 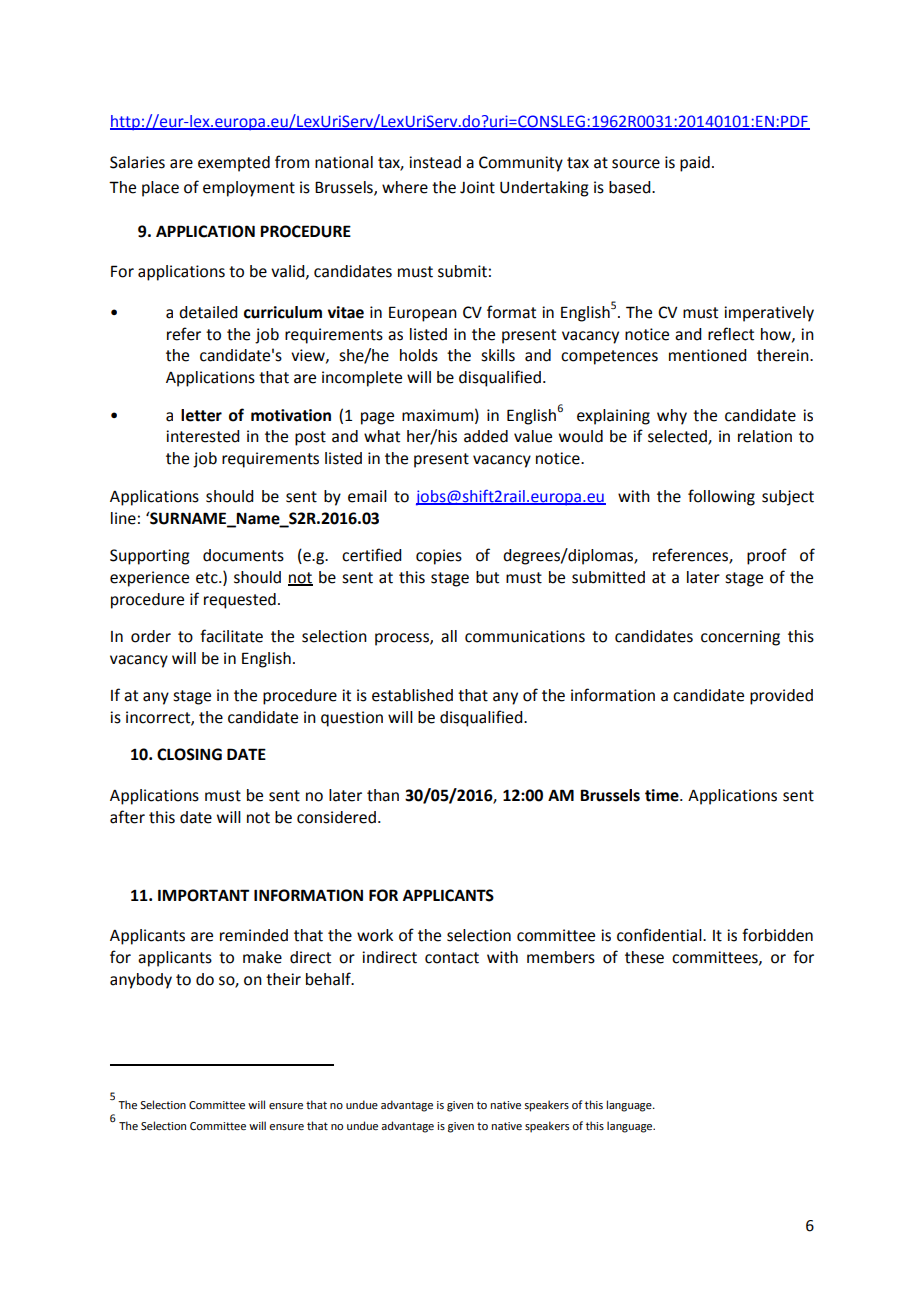 What do you see at coordinates (208, 578) in the screenshot?
I see `etc` at bounding box center [208, 578].
